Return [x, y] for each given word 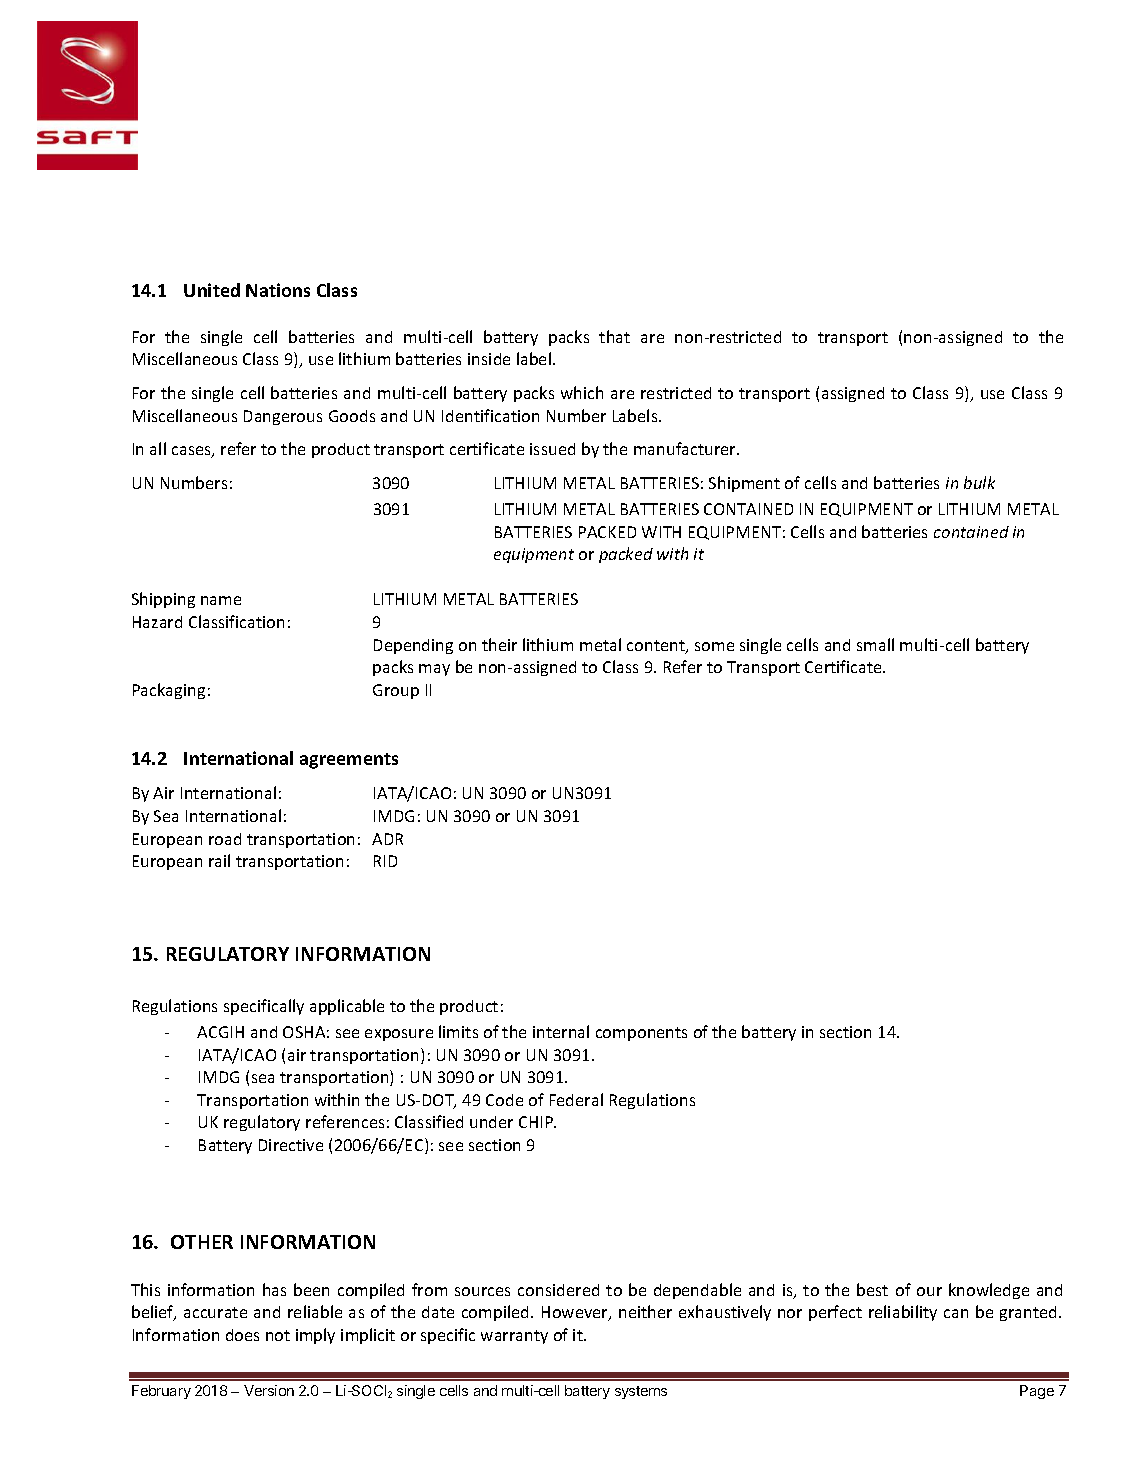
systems [641, 1392]
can [956, 1313]
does [242, 1335]
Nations [278, 290]
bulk [979, 482]
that [614, 336]
